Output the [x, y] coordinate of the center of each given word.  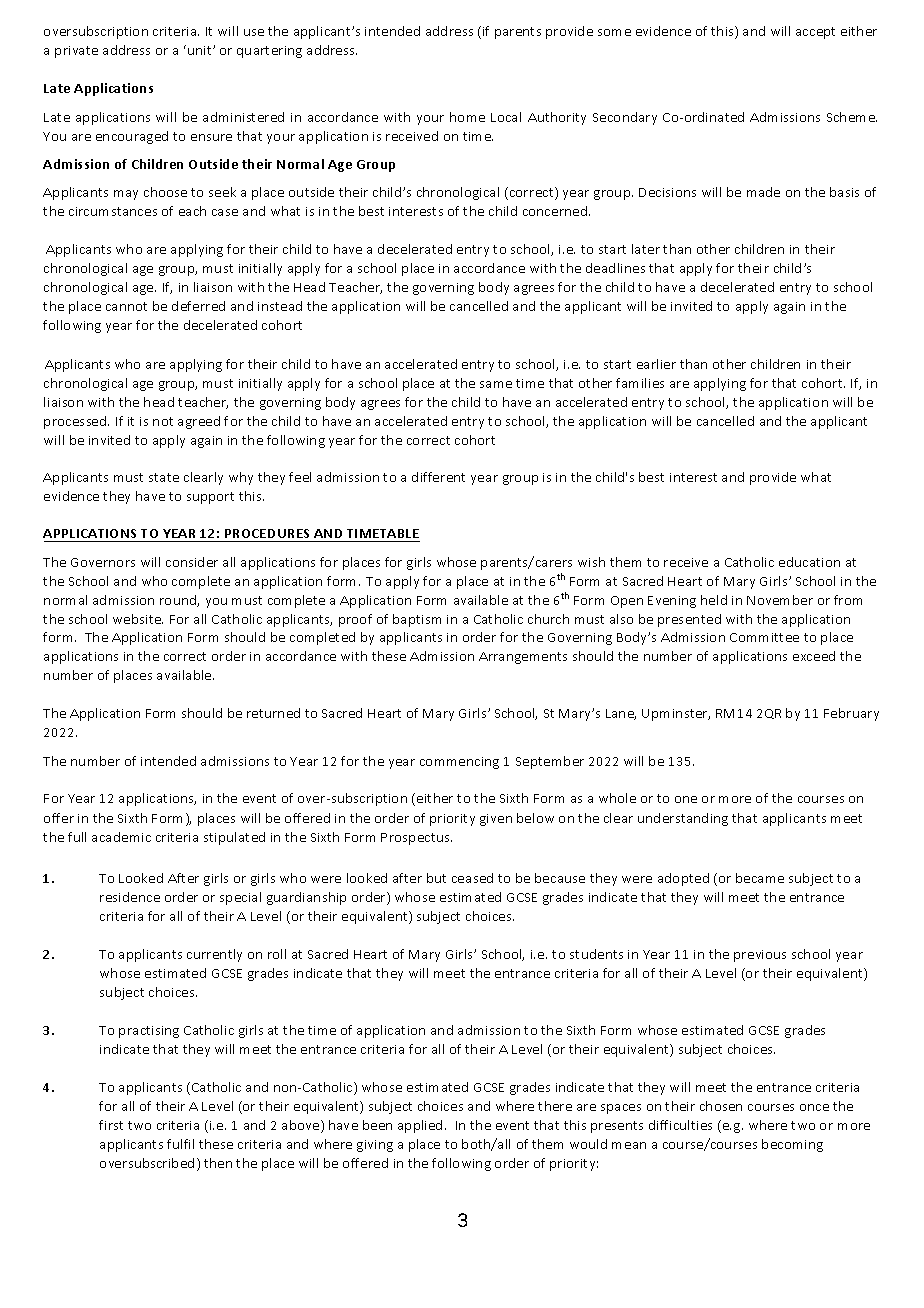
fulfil [180, 1144]
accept [815, 33]
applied [420, 1126]
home [467, 117]
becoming [792, 1145]
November [780, 600]
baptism [417, 620]
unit [201, 50]
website [138, 619]
